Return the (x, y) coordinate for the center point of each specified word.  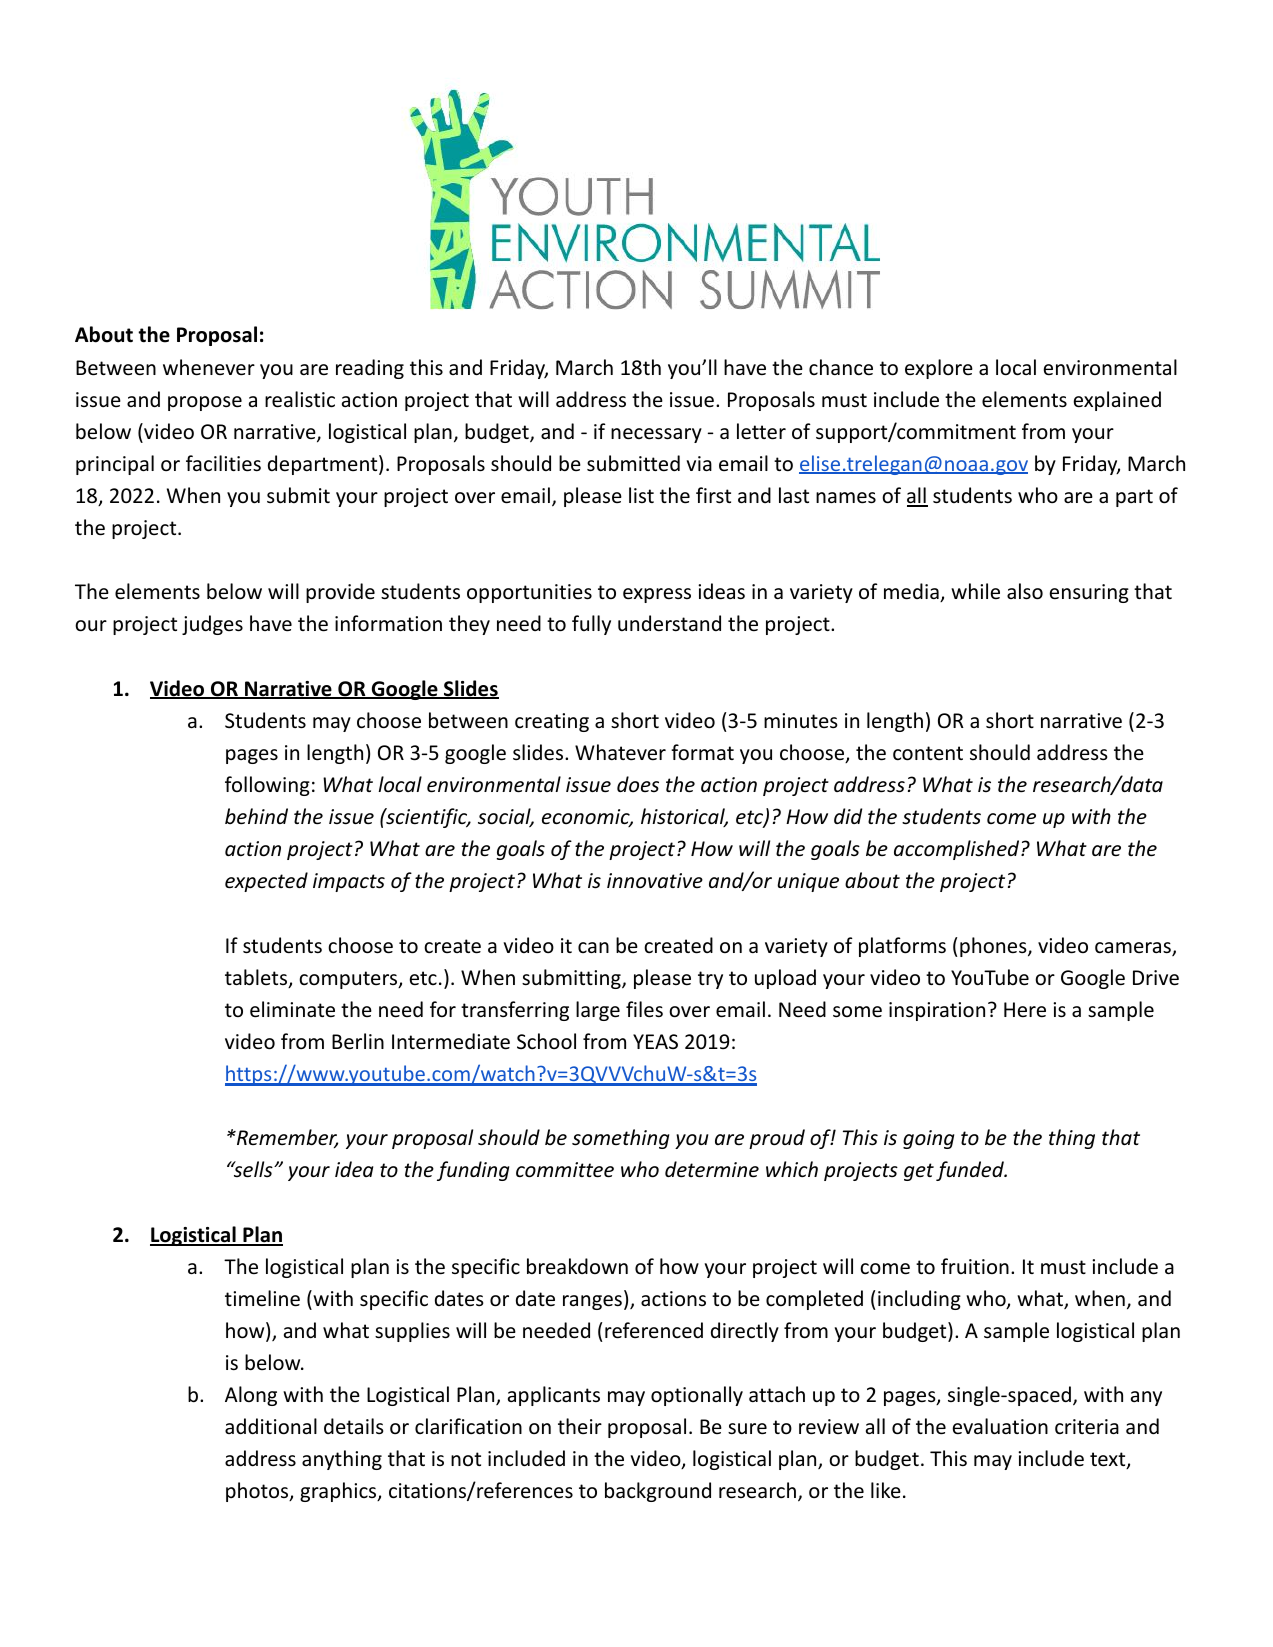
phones (994, 947)
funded (971, 1171)
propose (205, 403)
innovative (655, 881)
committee (565, 1170)
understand (669, 623)
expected (266, 882)
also (1025, 591)
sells (253, 1169)
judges (212, 625)
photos (258, 1492)
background (658, 1492)
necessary (656, 435)
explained (1117, 401)
